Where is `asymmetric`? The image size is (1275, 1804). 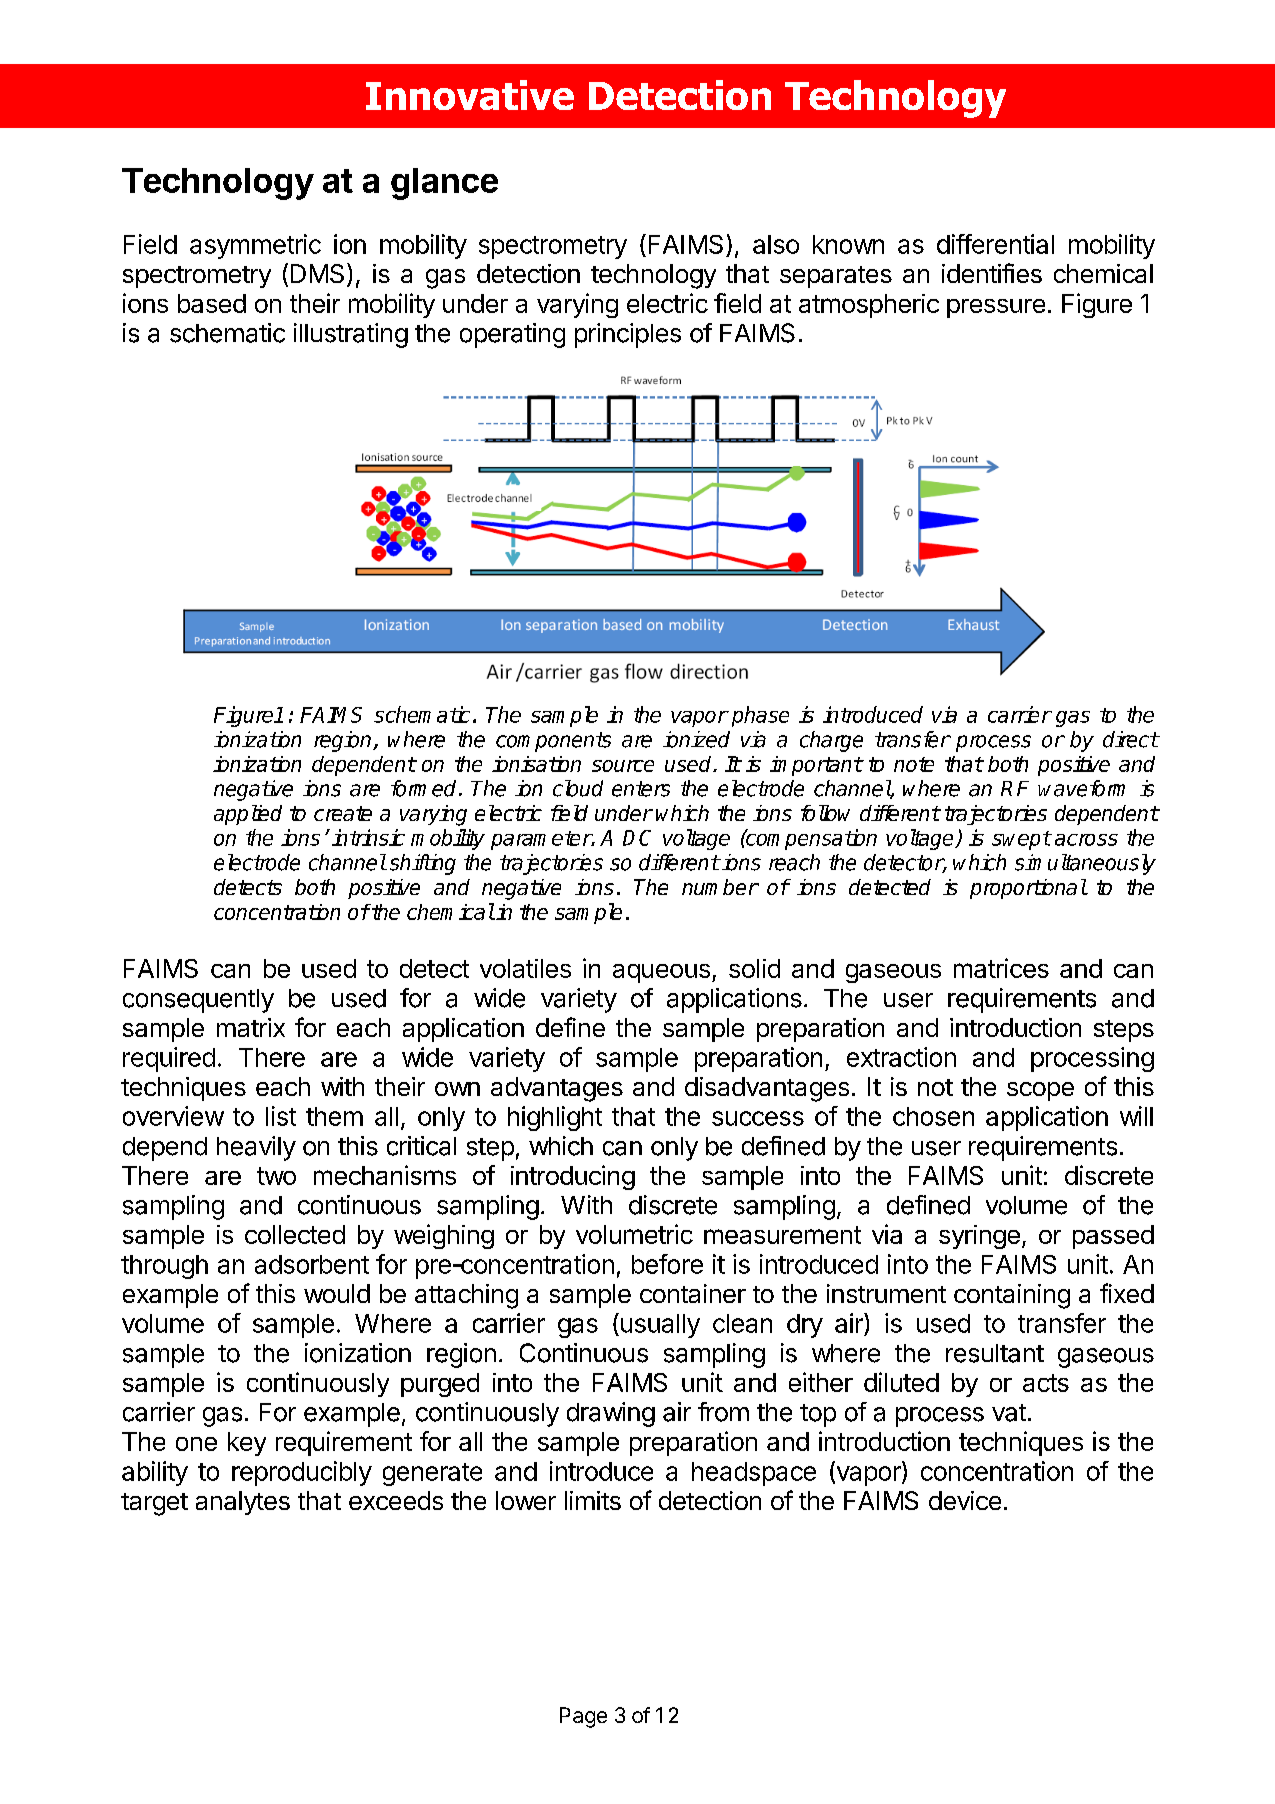 asymmetric is located at coordinates (255, 246).
